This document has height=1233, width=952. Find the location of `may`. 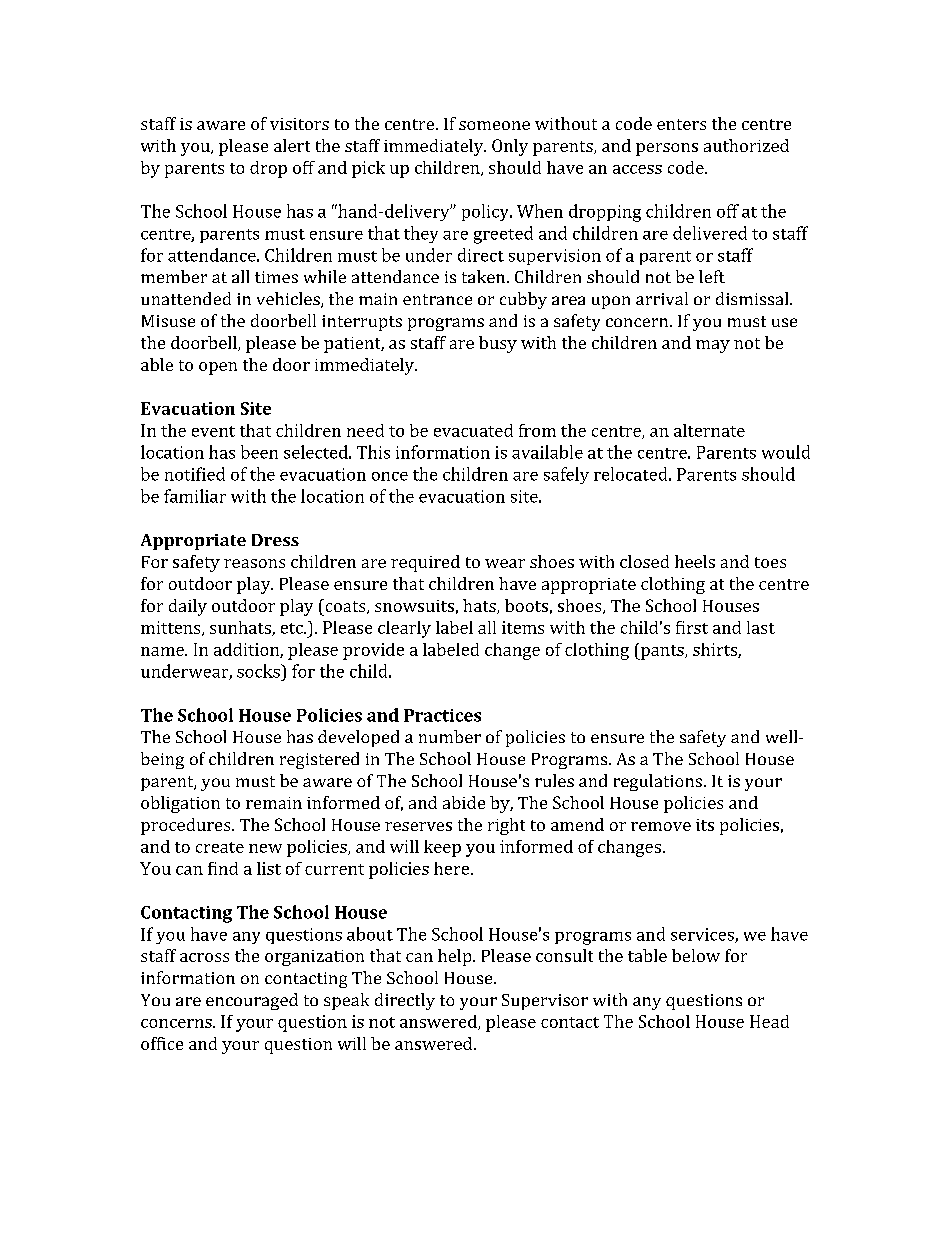

may is located at coordinates (713, 346).
